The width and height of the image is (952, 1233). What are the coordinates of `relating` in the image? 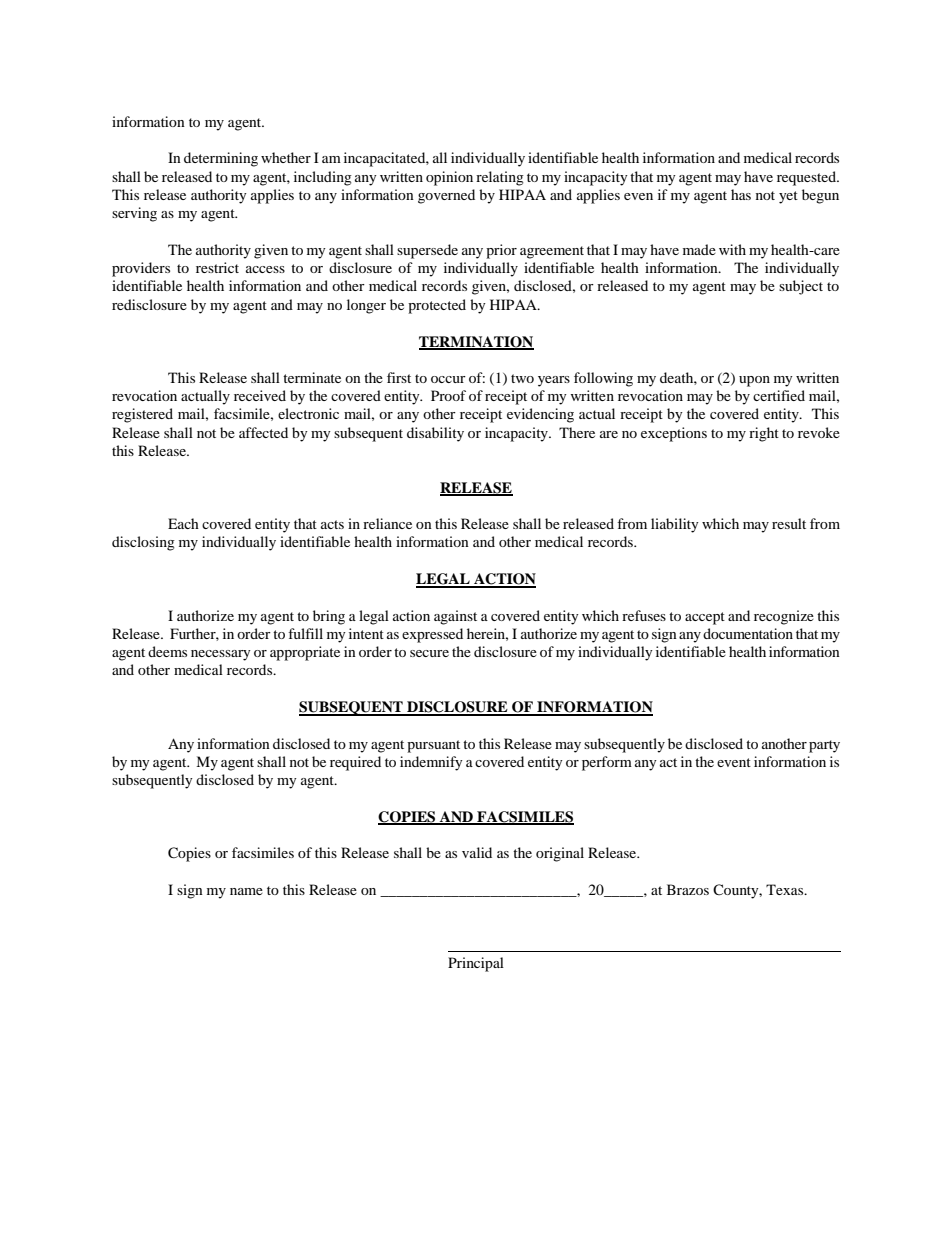 It's located at (500, 178).
